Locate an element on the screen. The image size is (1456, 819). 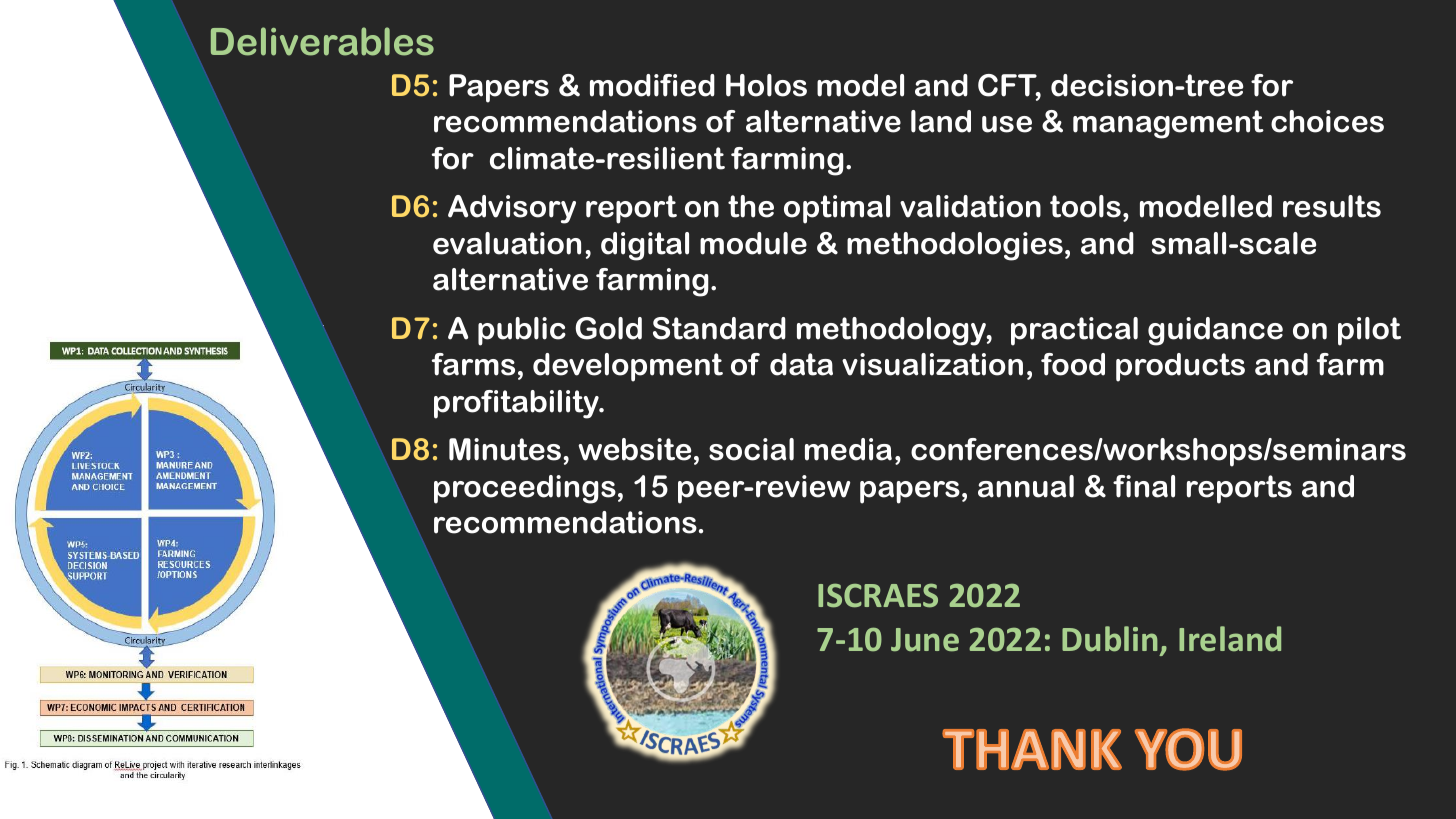
data is located at coordinates (801, 364).
